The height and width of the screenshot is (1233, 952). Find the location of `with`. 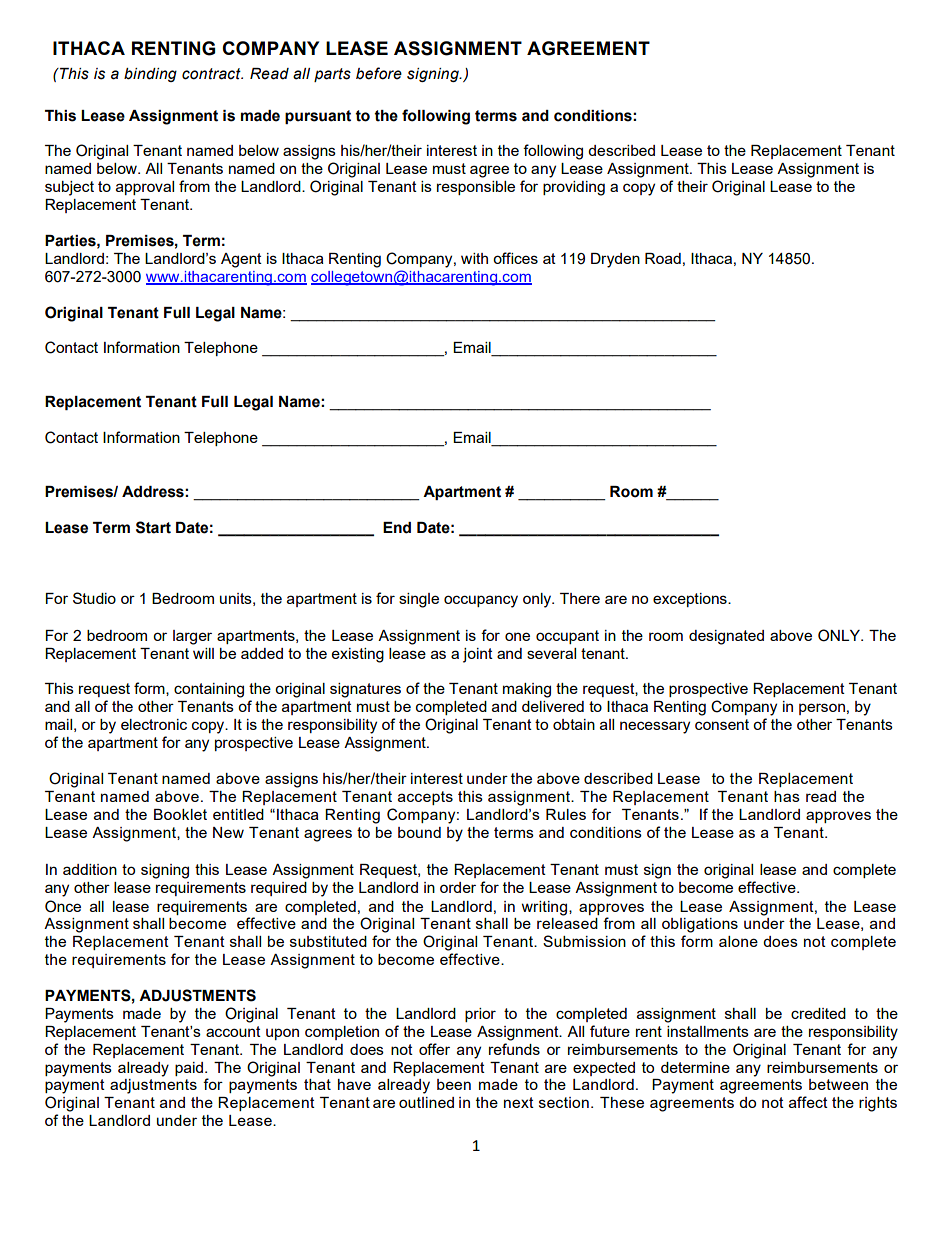

with is located at coordinates (474, 258).
